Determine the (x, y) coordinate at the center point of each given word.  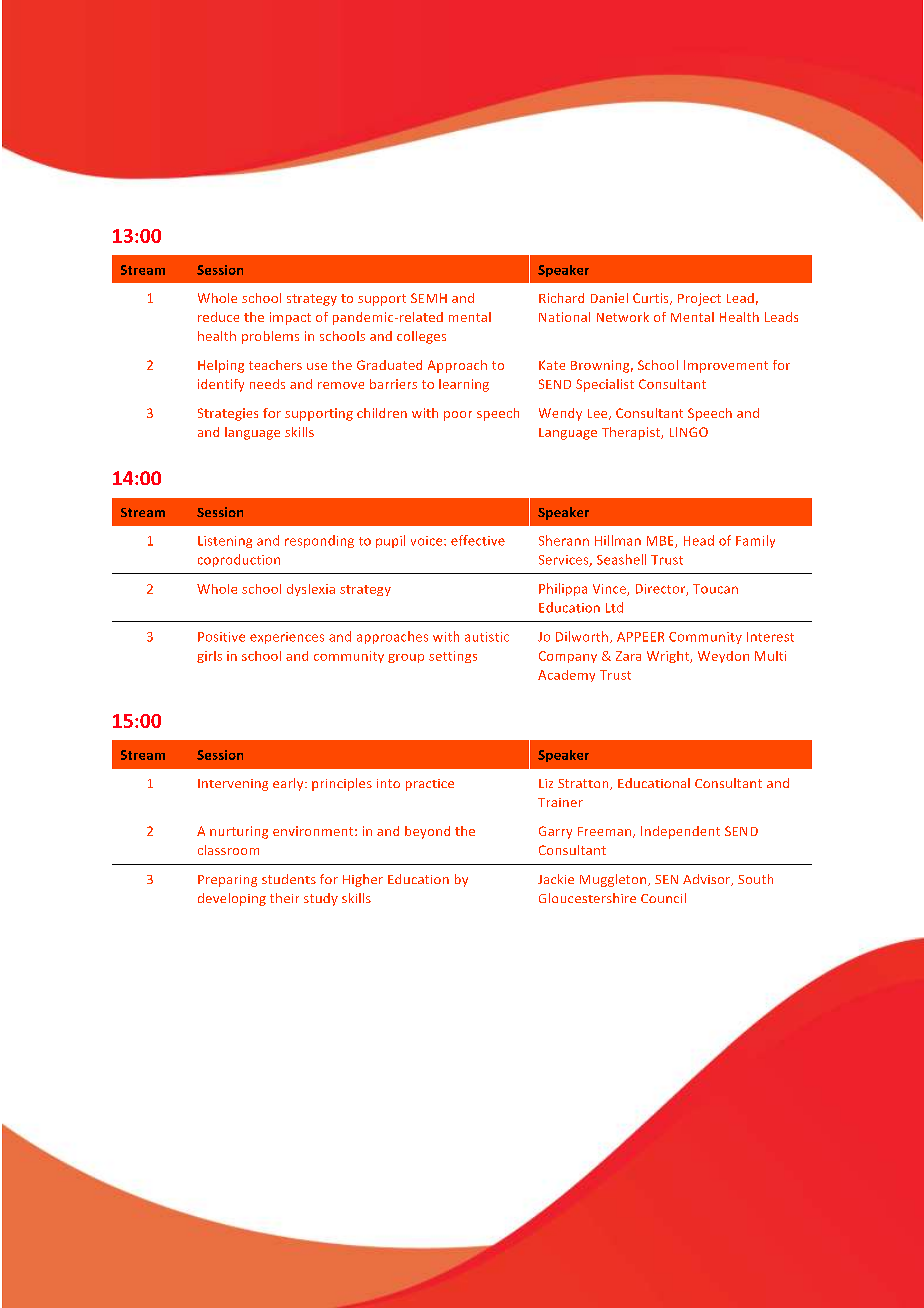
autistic (487, 637)
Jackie (556, 879)
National (564, 317)
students (289, 879)
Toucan (715, 589)
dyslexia (311, 590)
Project (699, 299)
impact (290, 318)
